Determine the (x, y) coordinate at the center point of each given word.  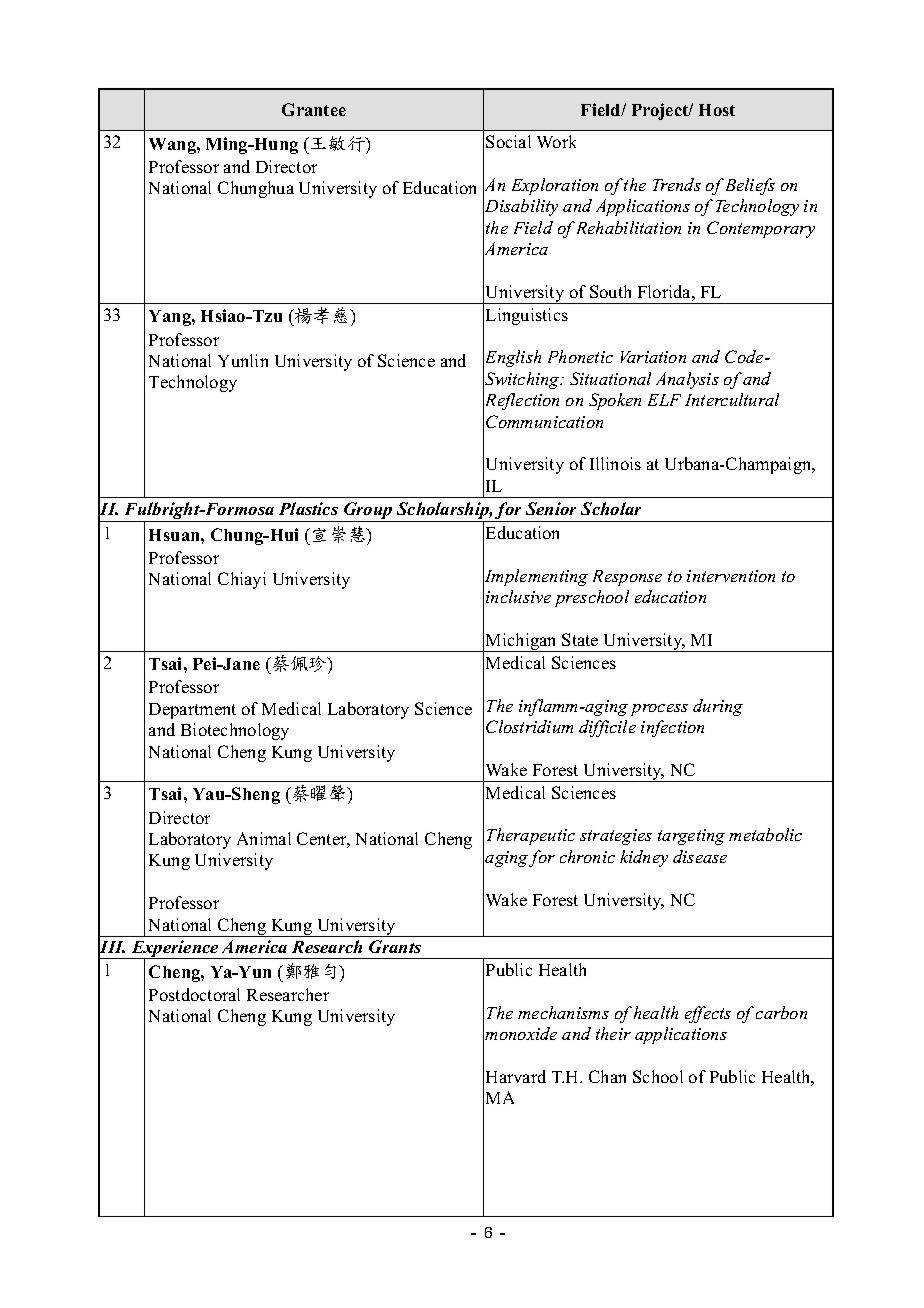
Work (556, 141)
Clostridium (529, 726)
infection (672, 728)
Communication (544, 421)
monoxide (521, 1033)
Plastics (308, 508)
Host (717, 110)
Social (508, 141)
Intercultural (732, 399)
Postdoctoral (194, 994)
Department (192, 711)
